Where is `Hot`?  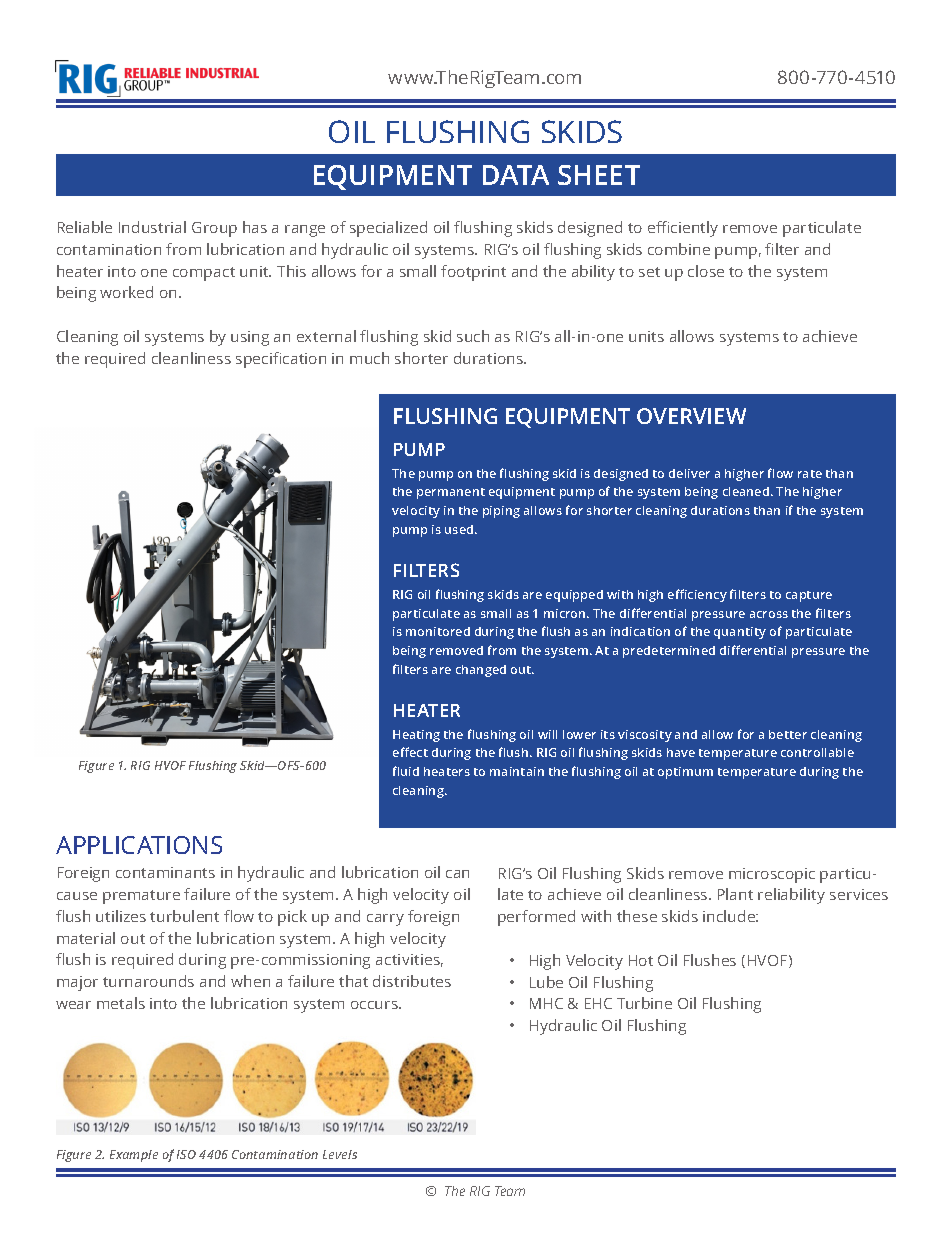 Hot is located at coordinates (641, 960).
